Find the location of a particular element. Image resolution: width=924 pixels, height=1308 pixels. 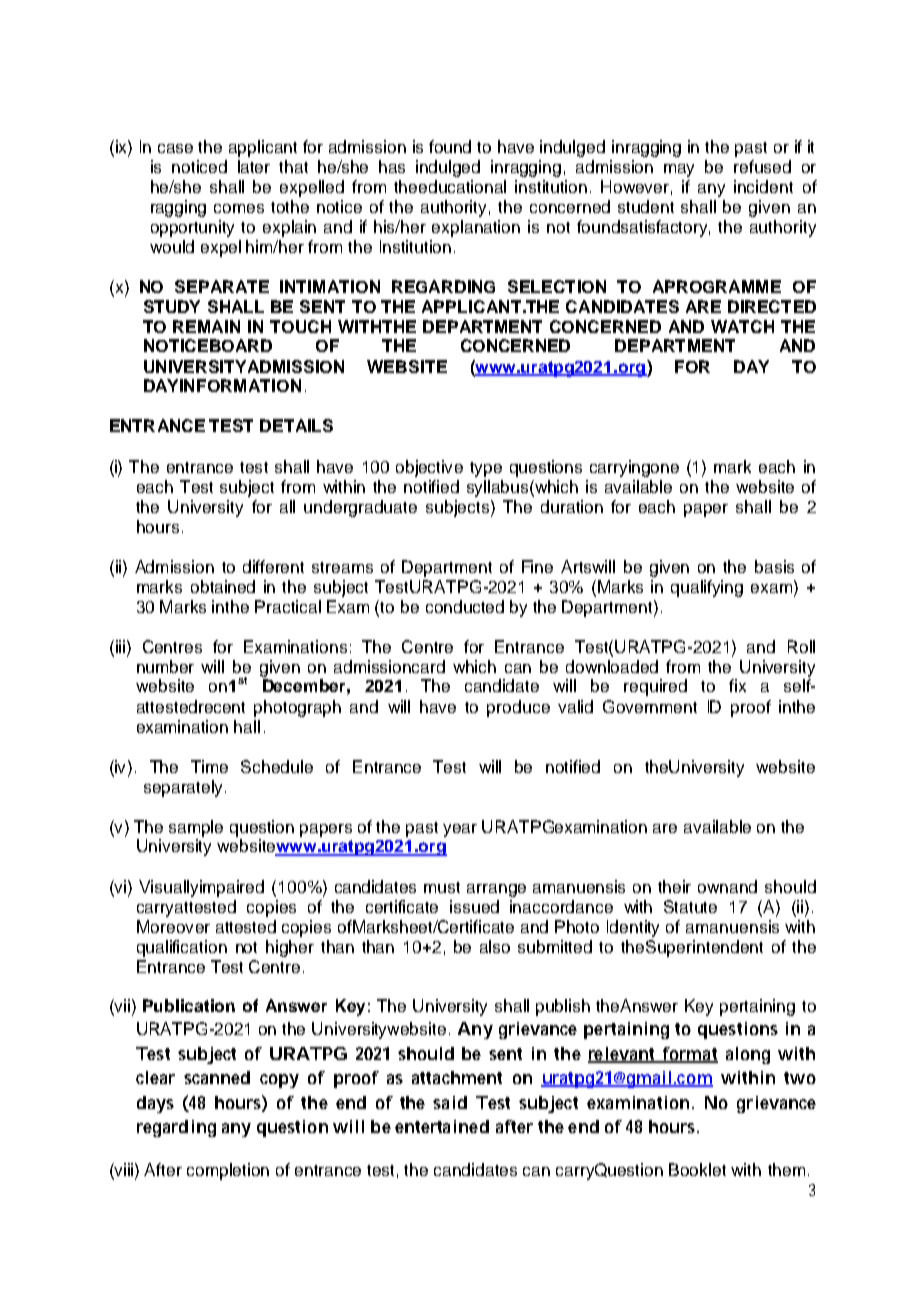

DETAILS is located at coordinates (296, 425).
